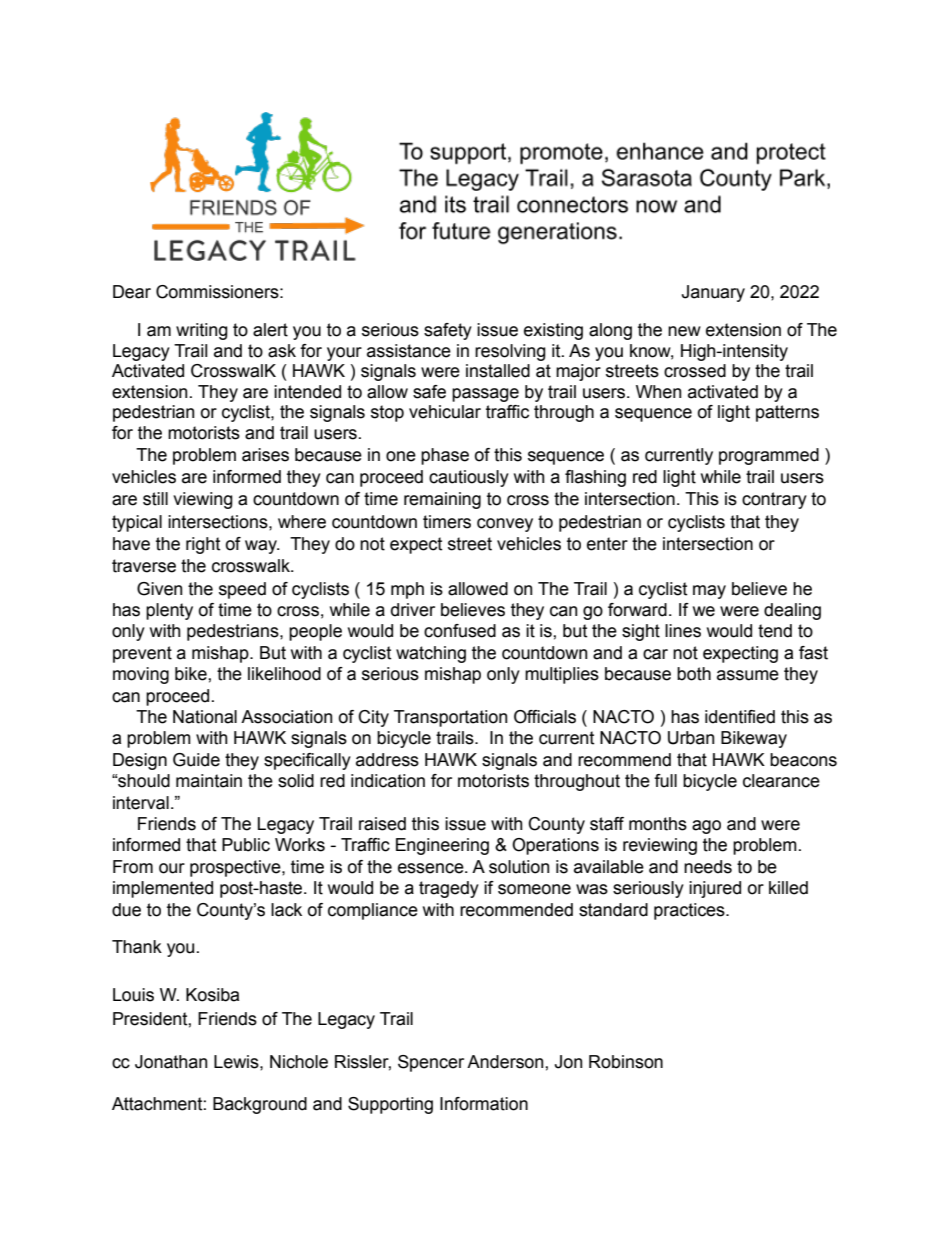 Image resolution: width=952 pixels, height=1233 pixels. Describe the element at coordinates (202, 331) in the image. I see `writing` at that location.
